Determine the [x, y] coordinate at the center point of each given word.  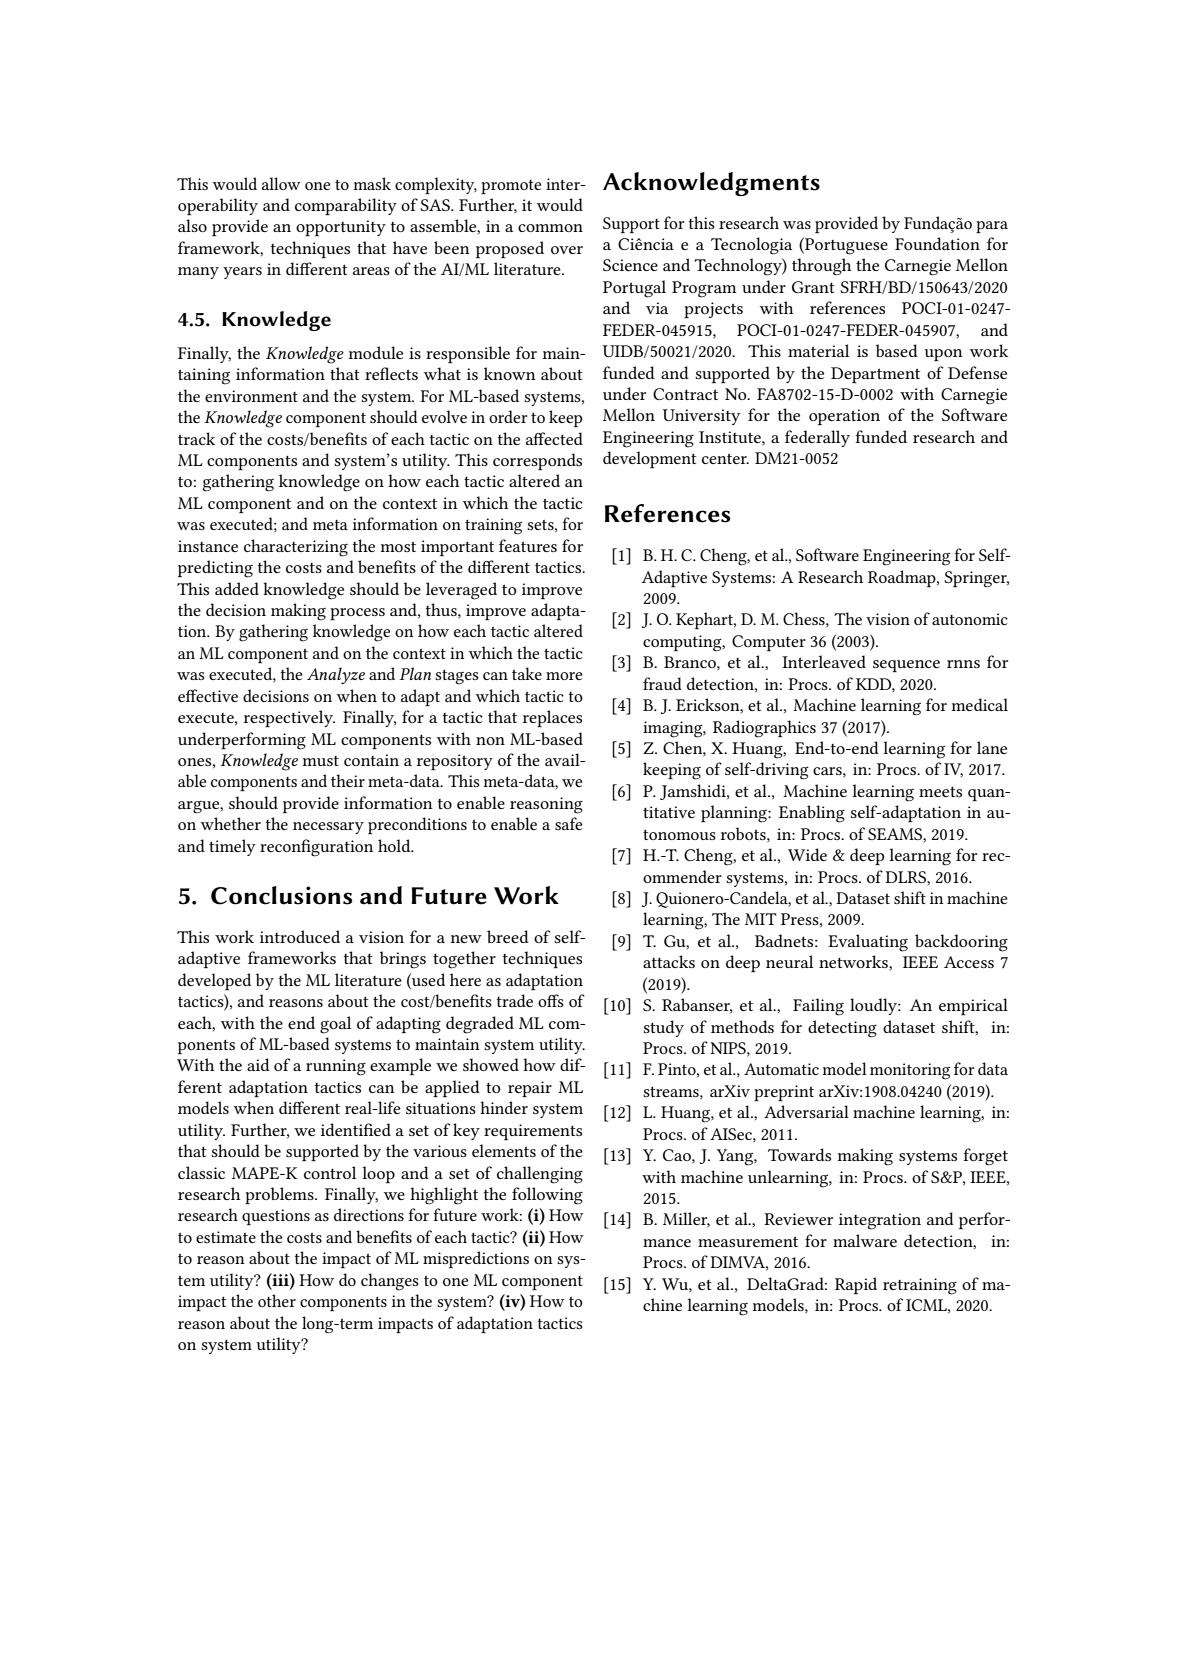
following [547, 1196]
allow [281, 183]
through [821, 267]
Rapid [856, 1285]
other [277, 1300]
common [550, 228]
